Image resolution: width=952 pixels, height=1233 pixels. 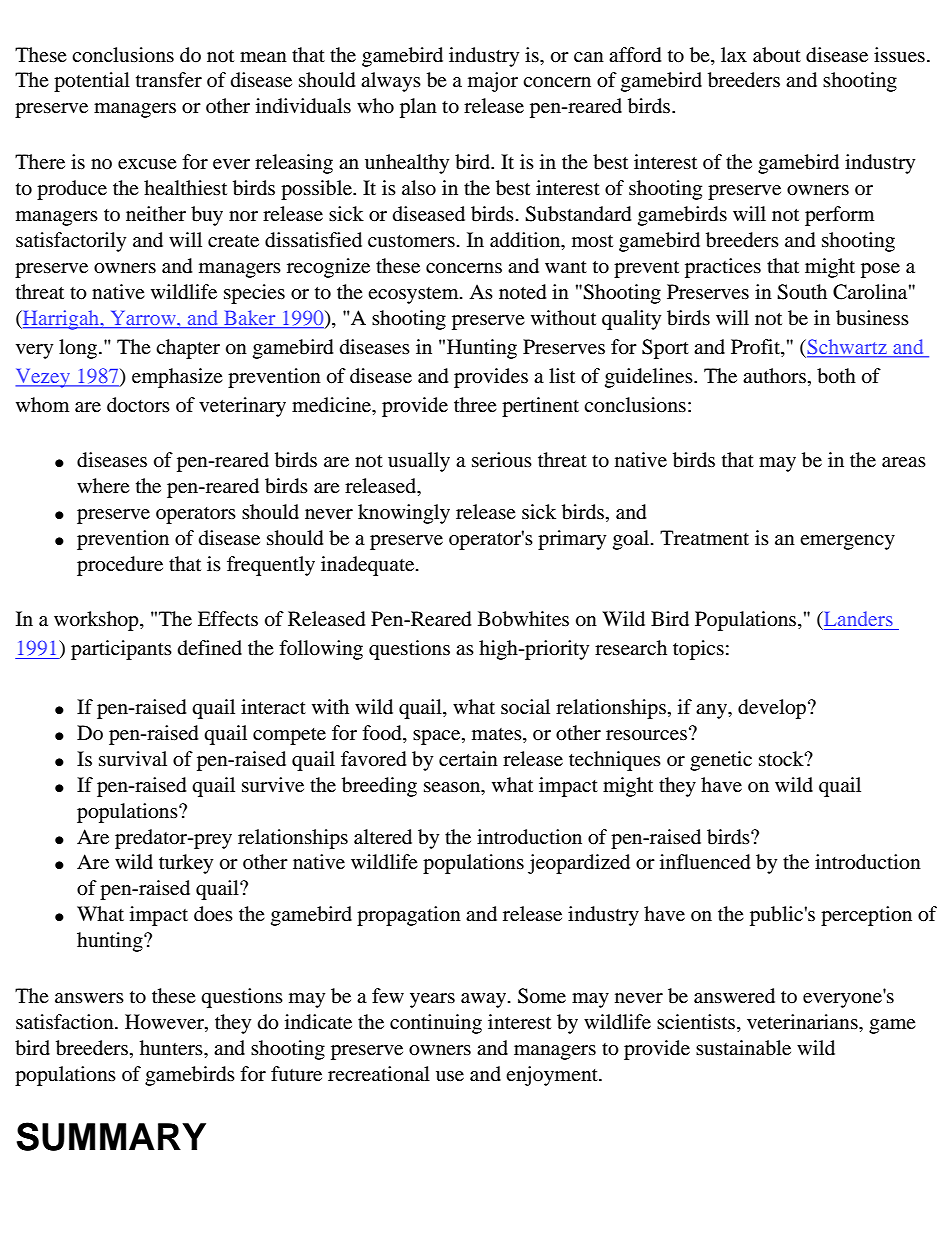 What do you see at coordinates (493, 82) in the screenshot?
I see `major` at bounding box center [493, 82].
